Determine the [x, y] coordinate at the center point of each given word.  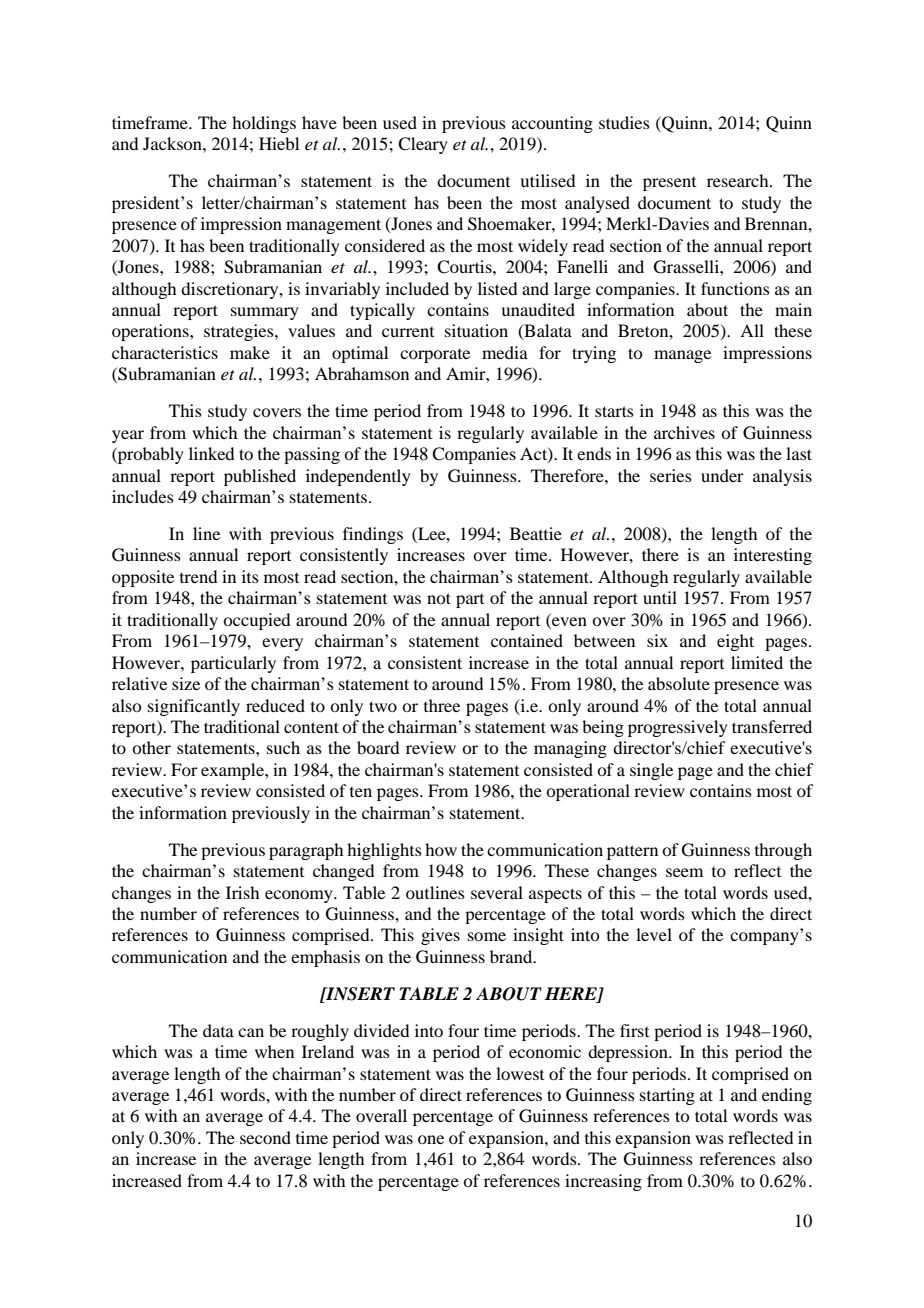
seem [684, 872]
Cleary [423, 145]
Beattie [536, 533]
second [265, 1137]
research [739, 180]
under [722, 475]
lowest [520, 1073]
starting [667, 1096]
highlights [384, 851]
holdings [264, 124]
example [233, 771]
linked [211, 453]
